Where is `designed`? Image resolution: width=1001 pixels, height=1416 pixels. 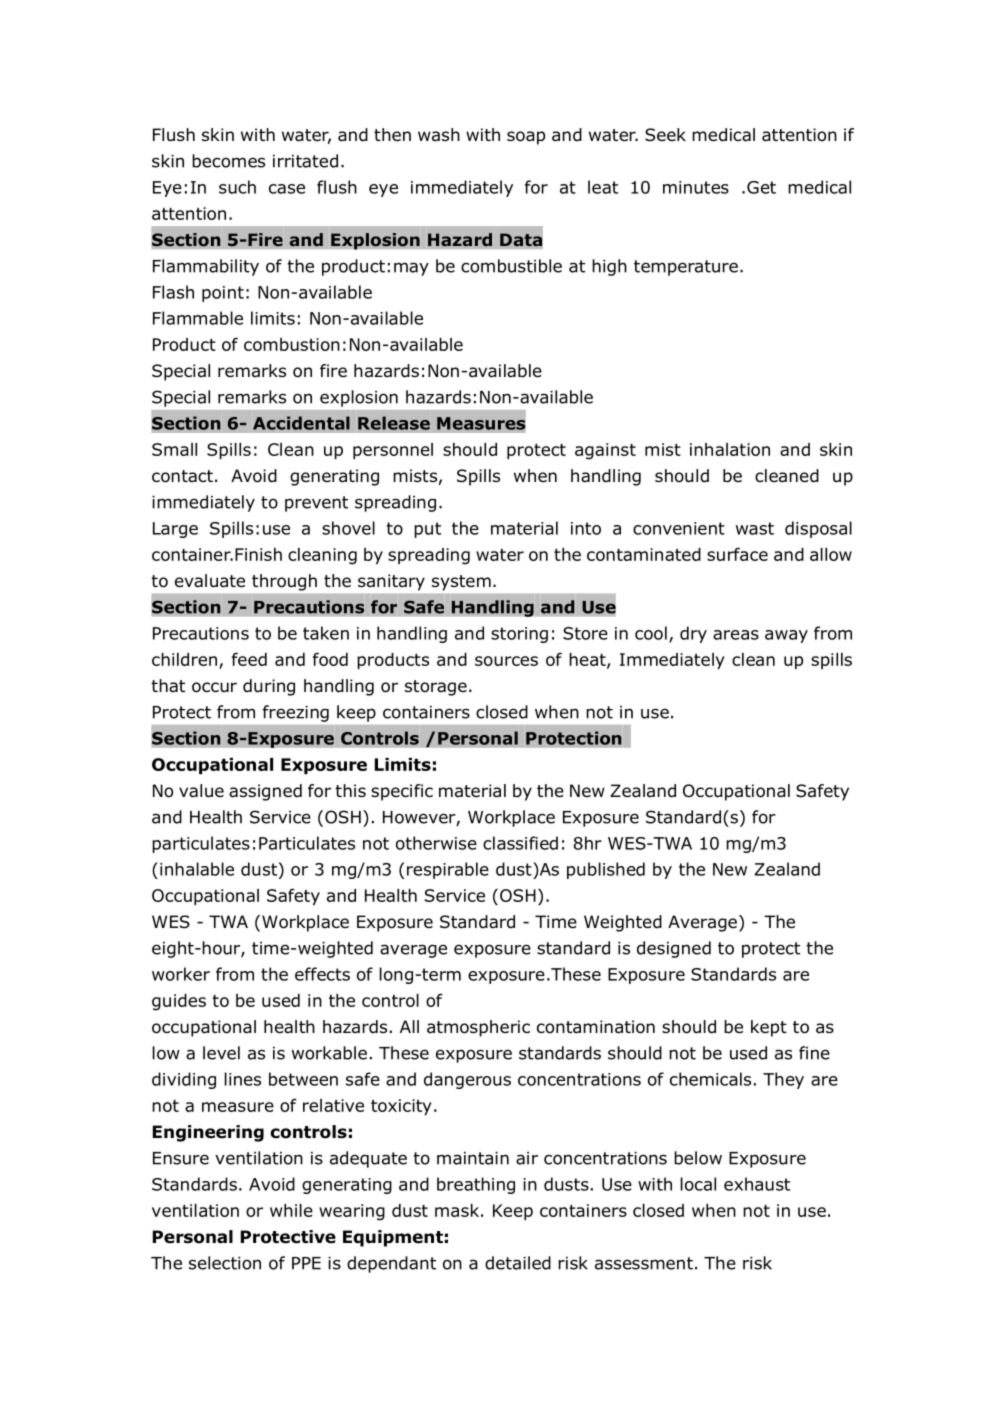
designed is located at coordinates (674, 949).
